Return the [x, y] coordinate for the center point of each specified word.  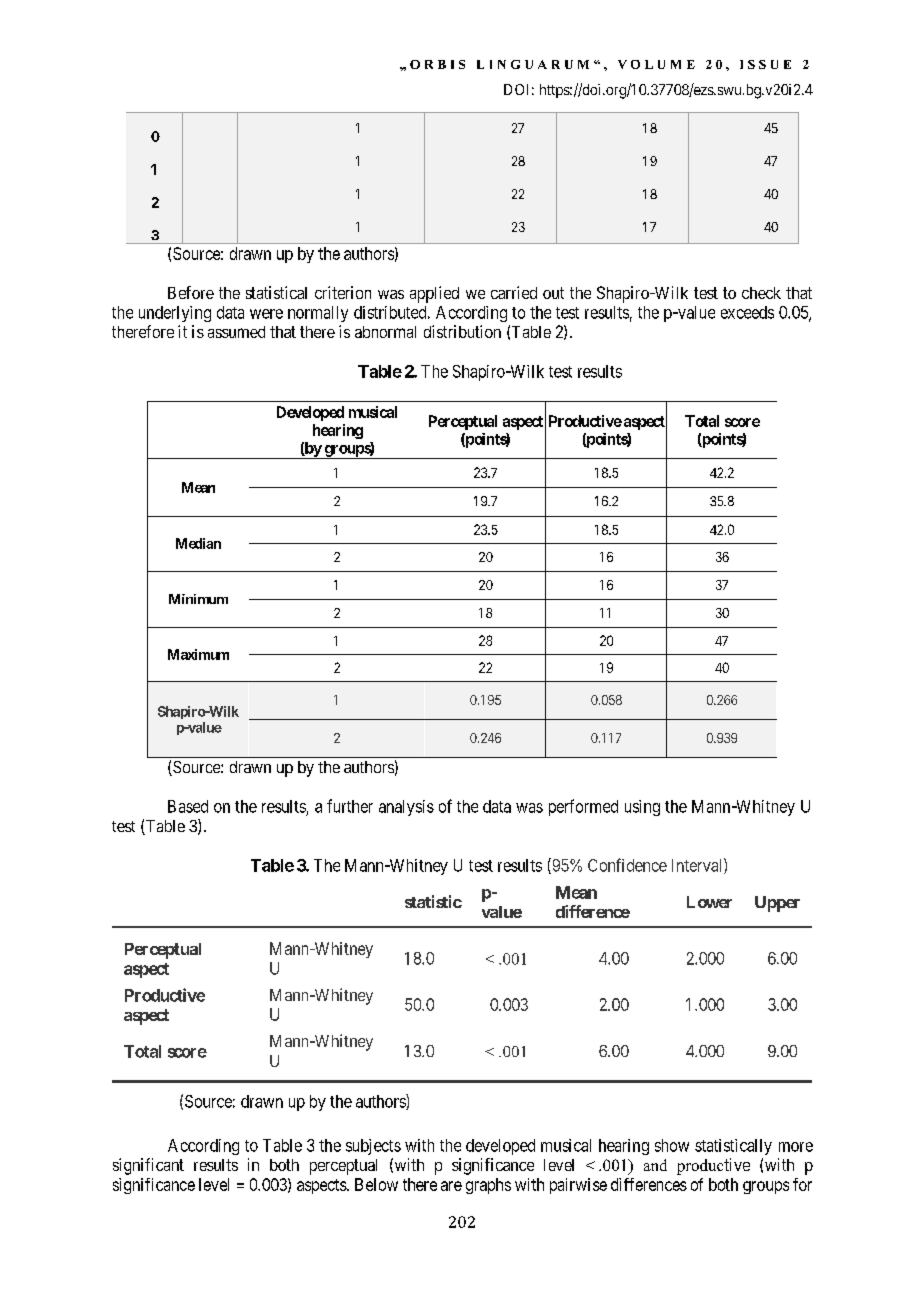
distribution [462, 331]
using [642, 808]
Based [188, 806]
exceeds [747, 312]
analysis [406, 808]
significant [148, 1166]
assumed [236, 332]
